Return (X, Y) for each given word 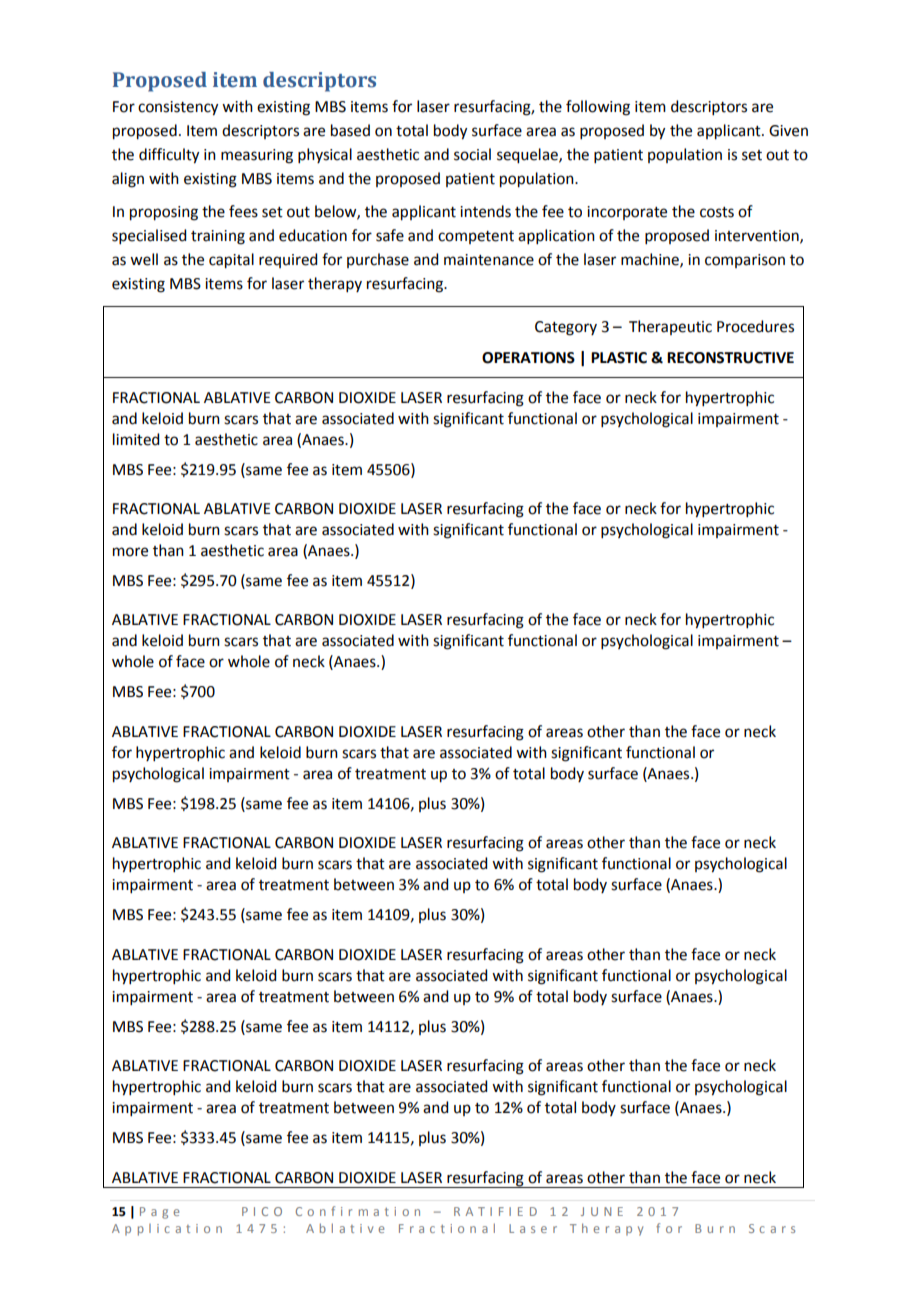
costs (717, 212)
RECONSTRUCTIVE (730, 358)
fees (243, 211)
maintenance (489, 260)
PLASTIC (619, 358)
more (130, 552)
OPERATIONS (528, 358)
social (472, 154)
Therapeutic (670, 327)
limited (136, 439)
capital (231, 261)
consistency (178, 108)
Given (788, 131)
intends (485, 211)
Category (566, 328)
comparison (745, 261)
